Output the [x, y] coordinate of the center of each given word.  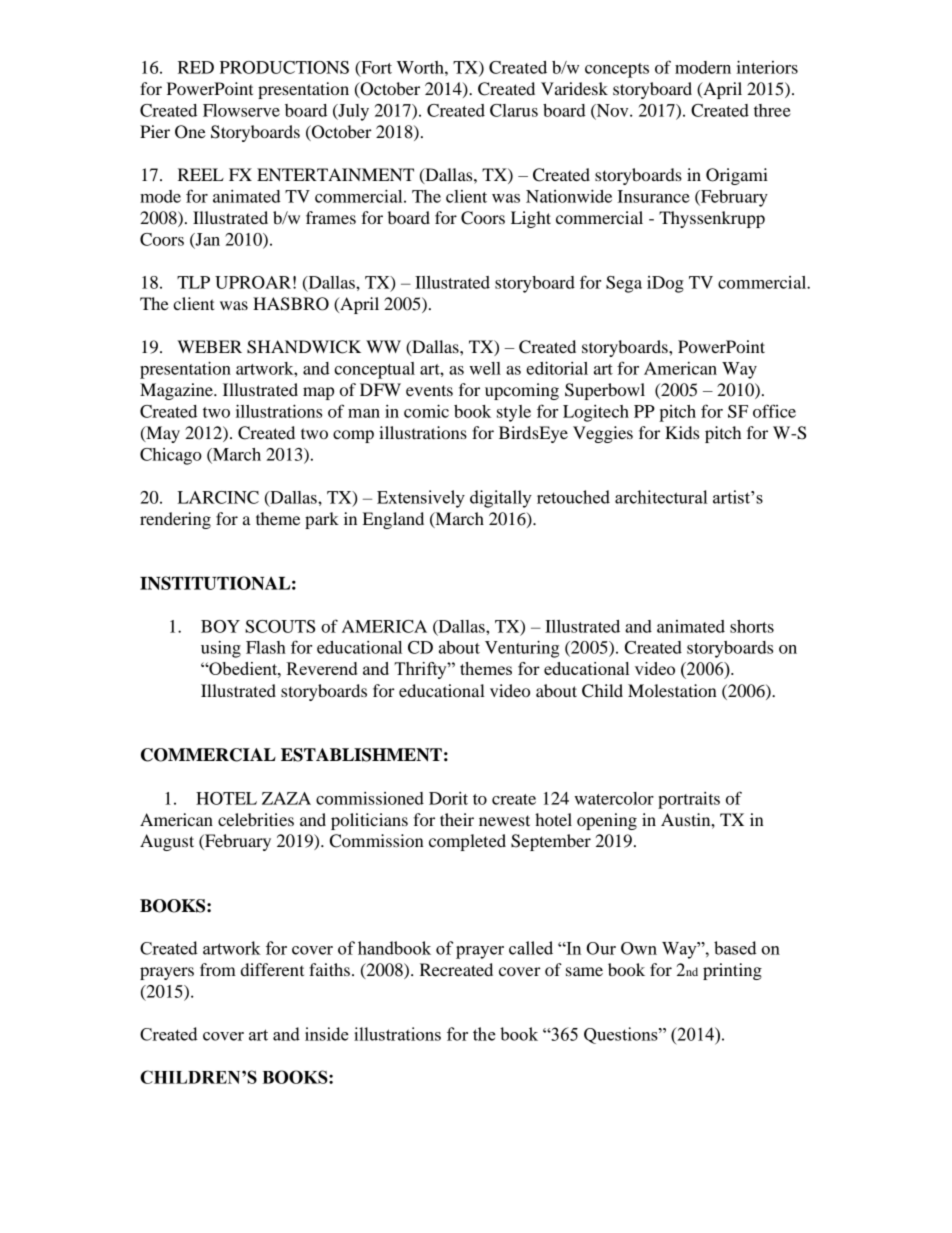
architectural [661, 497]
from [218, 969]
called [531, 948]
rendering [175, 520]
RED [196, 67]
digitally [501, 499]
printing [732, 971]
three [772, 110]
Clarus [514, 110]
